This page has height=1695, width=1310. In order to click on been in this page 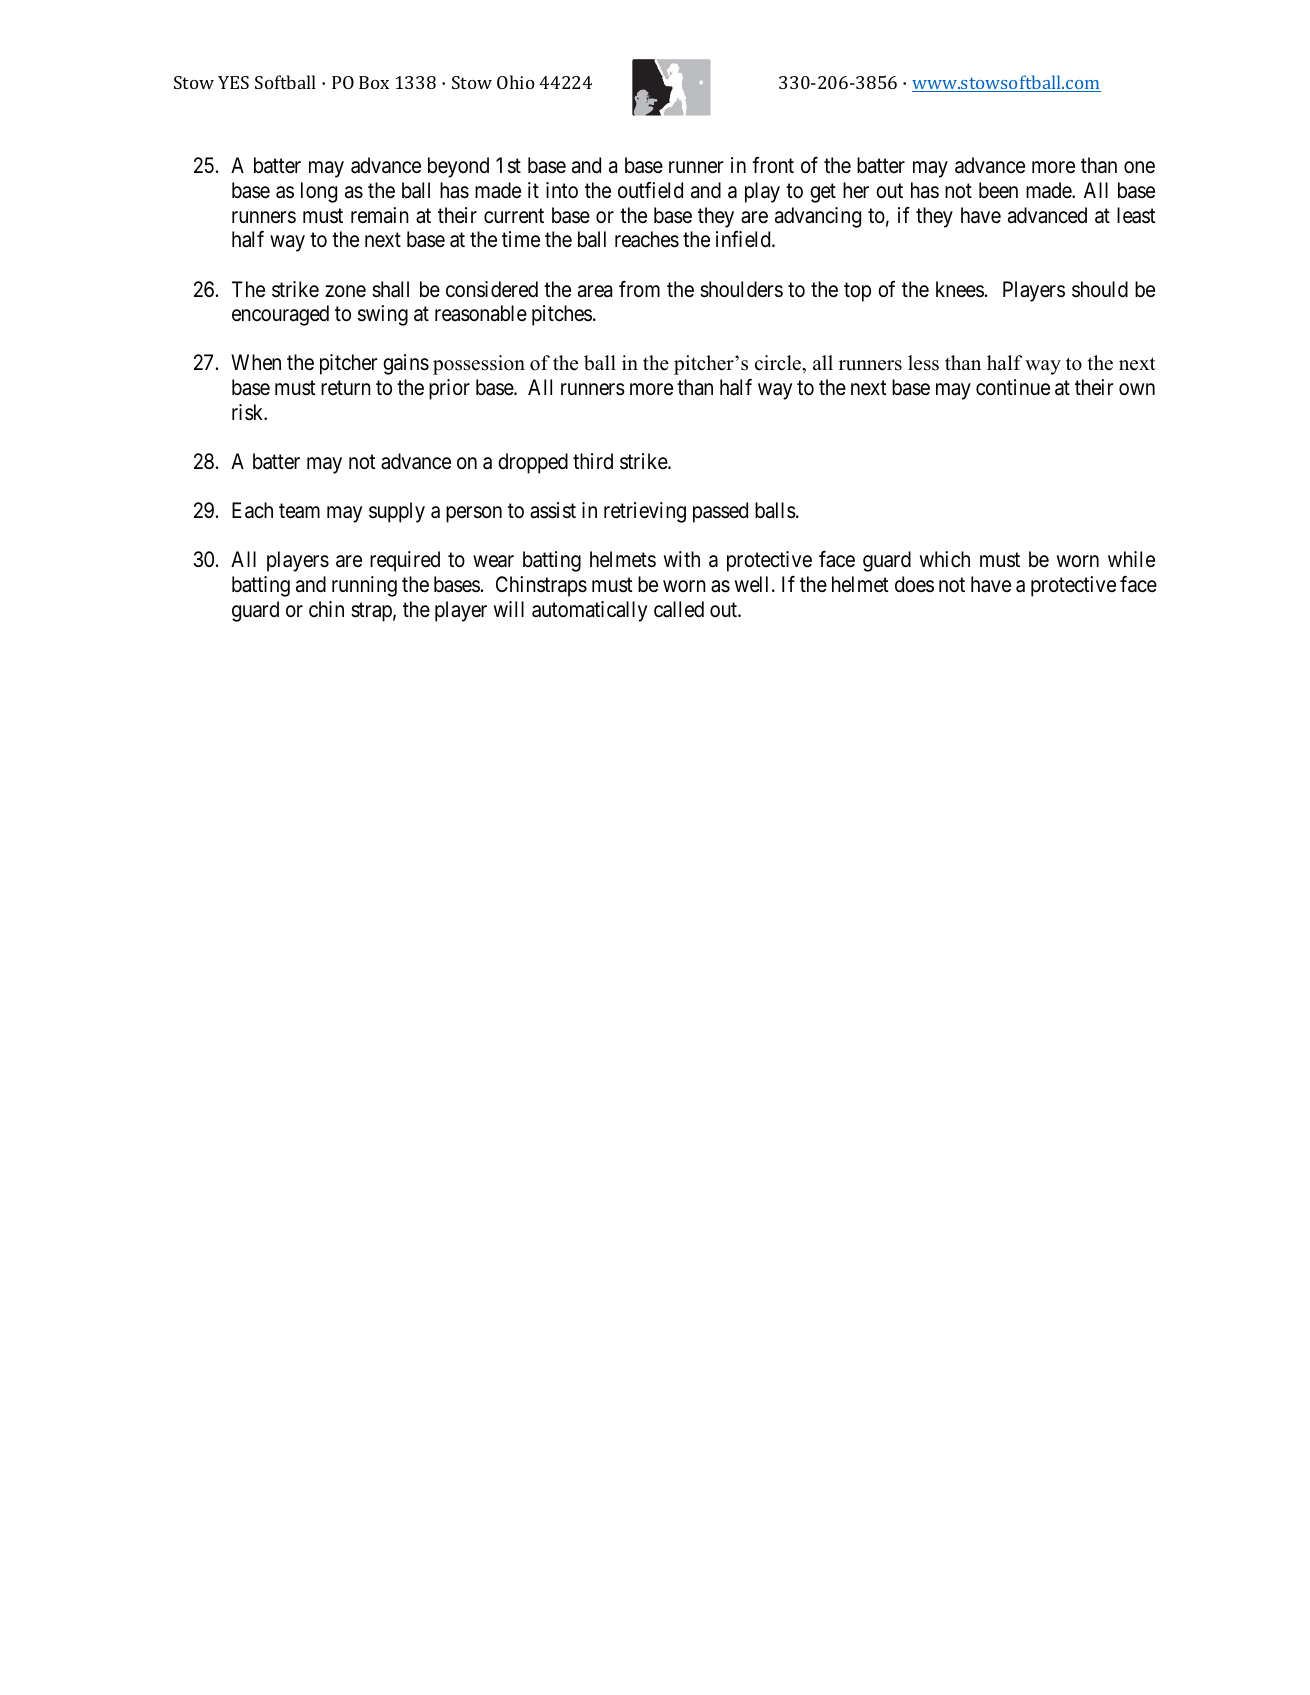, I will do `click(998, 190)`.
